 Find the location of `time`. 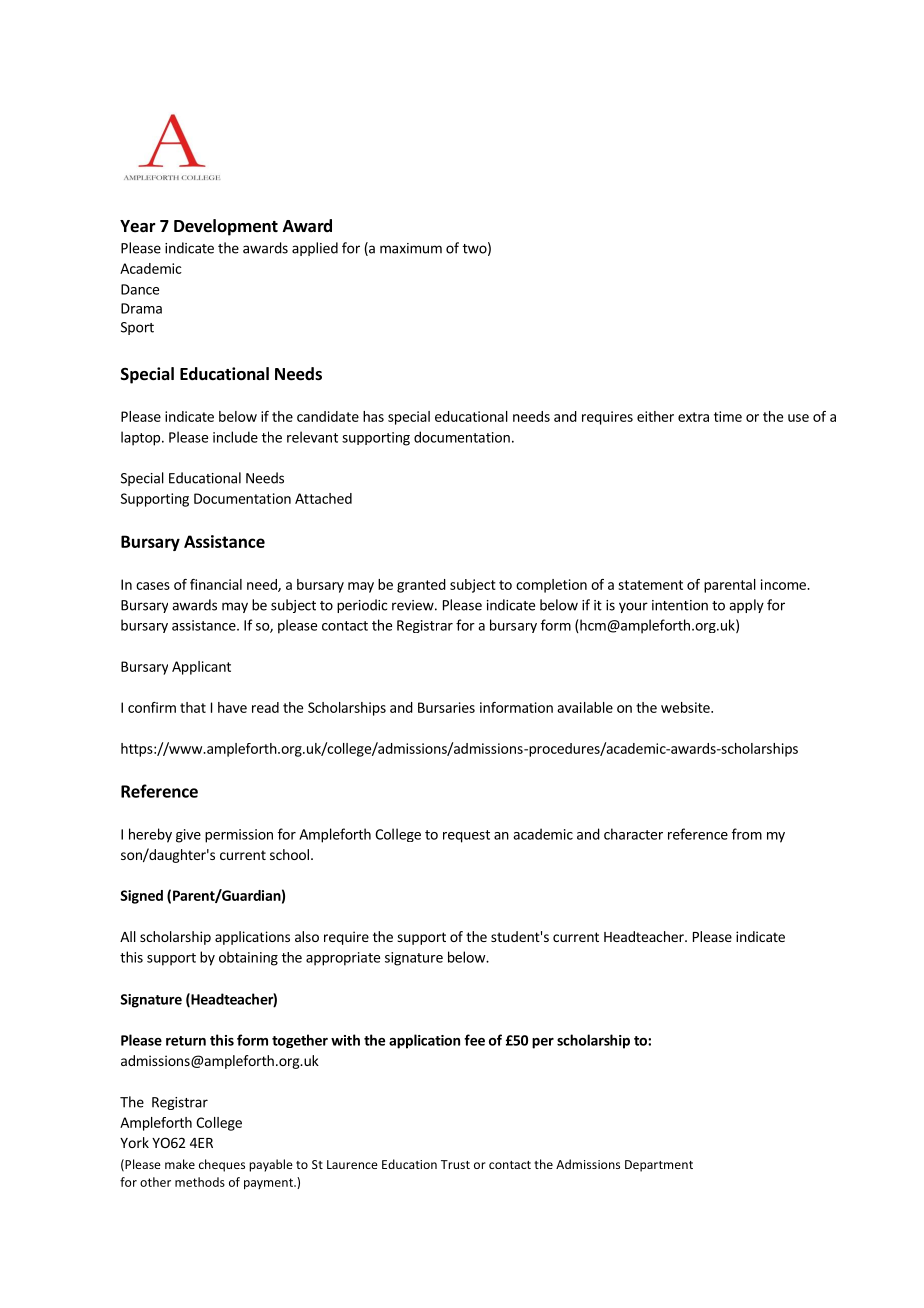

time is located at coordinates (728, 416).
